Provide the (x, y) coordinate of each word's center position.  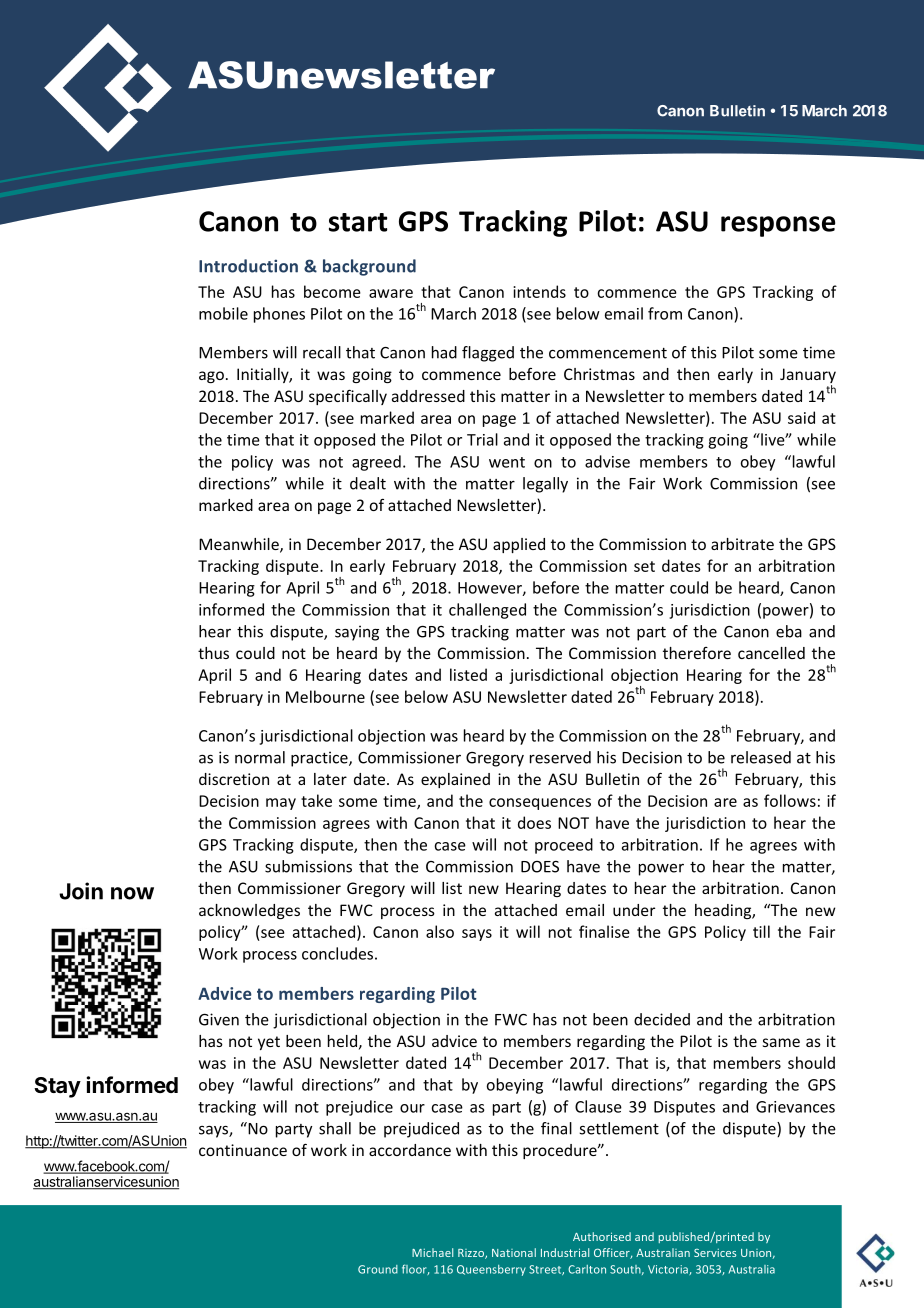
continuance (243, 1150)
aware (391, 293)
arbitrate (742, 544)
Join (81, 891)
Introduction (248, 266)
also (440, 931)
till (761, 931)
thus (213, 653)
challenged (487, 611)
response (778, 226)
